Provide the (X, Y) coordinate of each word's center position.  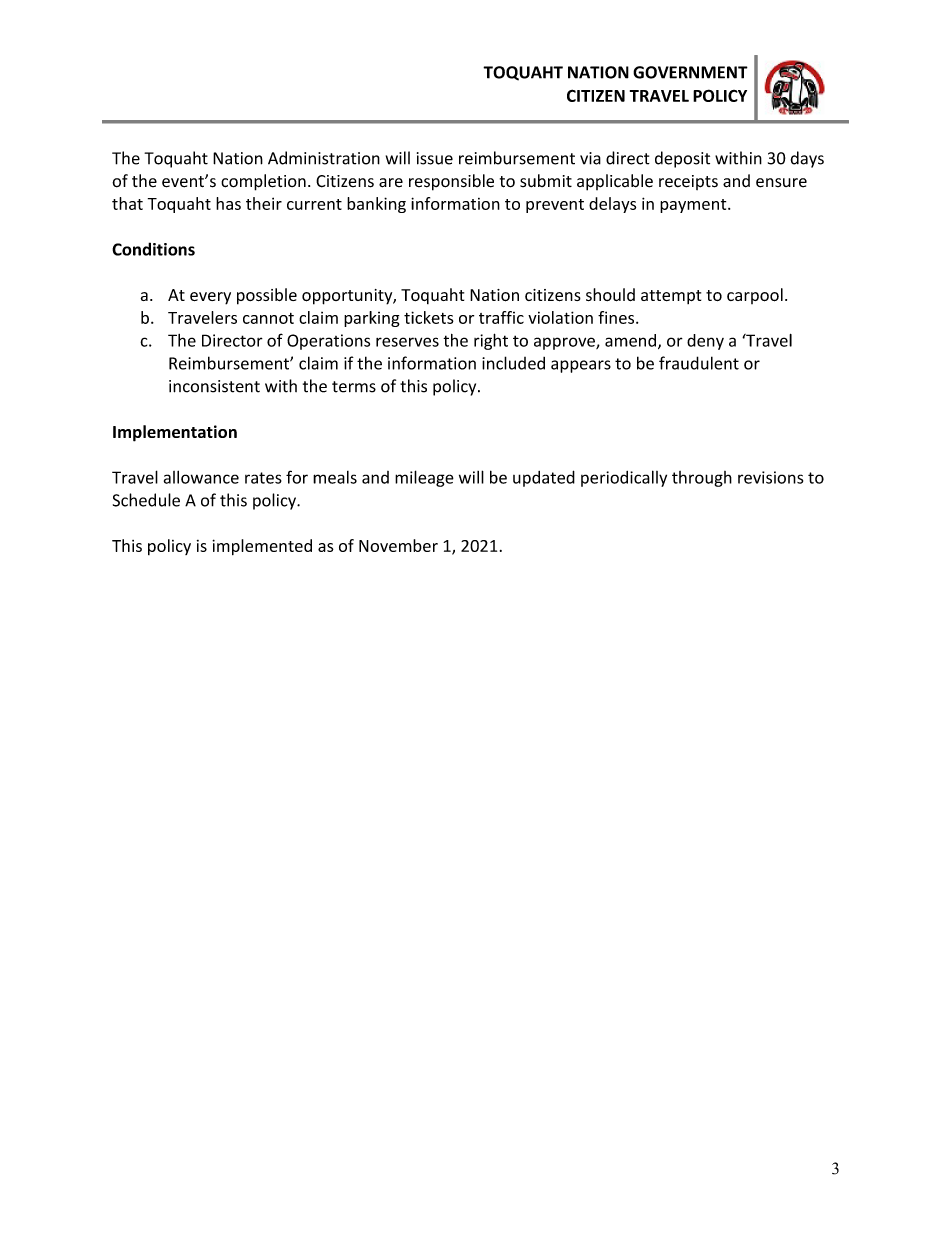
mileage (424, 478)
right (491, 341)
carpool (755, 296)
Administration (324, 158)
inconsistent (214, 386)
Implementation (175, 433)
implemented (262, 547)
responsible (451, 182)
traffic (501, 317)
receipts (688, 182)
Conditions (153, 249)
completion (263, 182)
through (702, 479)
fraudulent (699, 363)
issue (435, 158)
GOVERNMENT (690, 72)
